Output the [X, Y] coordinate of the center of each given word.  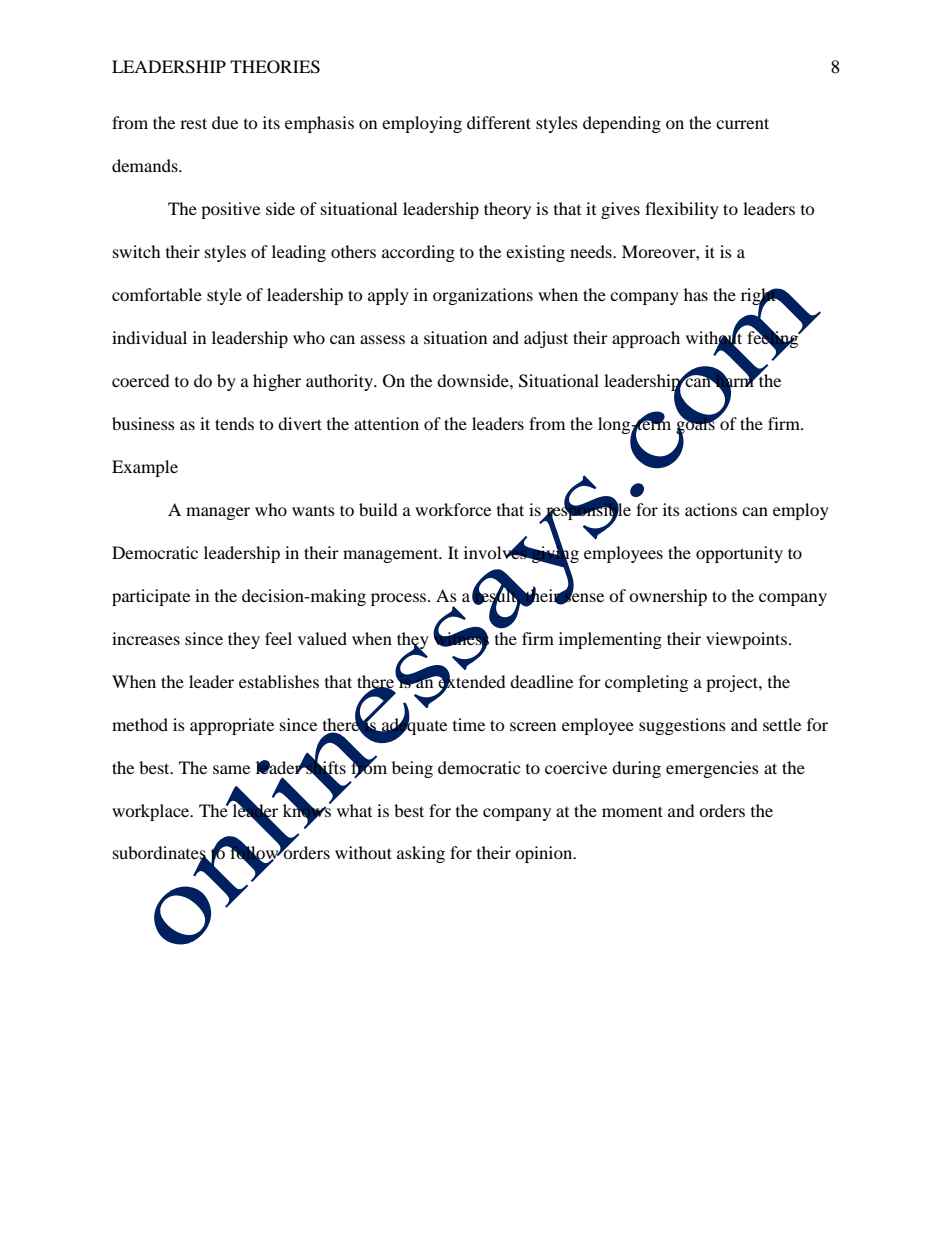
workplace [152, 812]
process [400, 599]
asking [421, 854]
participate [151, 597]
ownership [668, 597]
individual [149, 337]
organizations [483, 296]
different [499, 122]
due [225, 122]
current [742, 123]
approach [646, 339]
